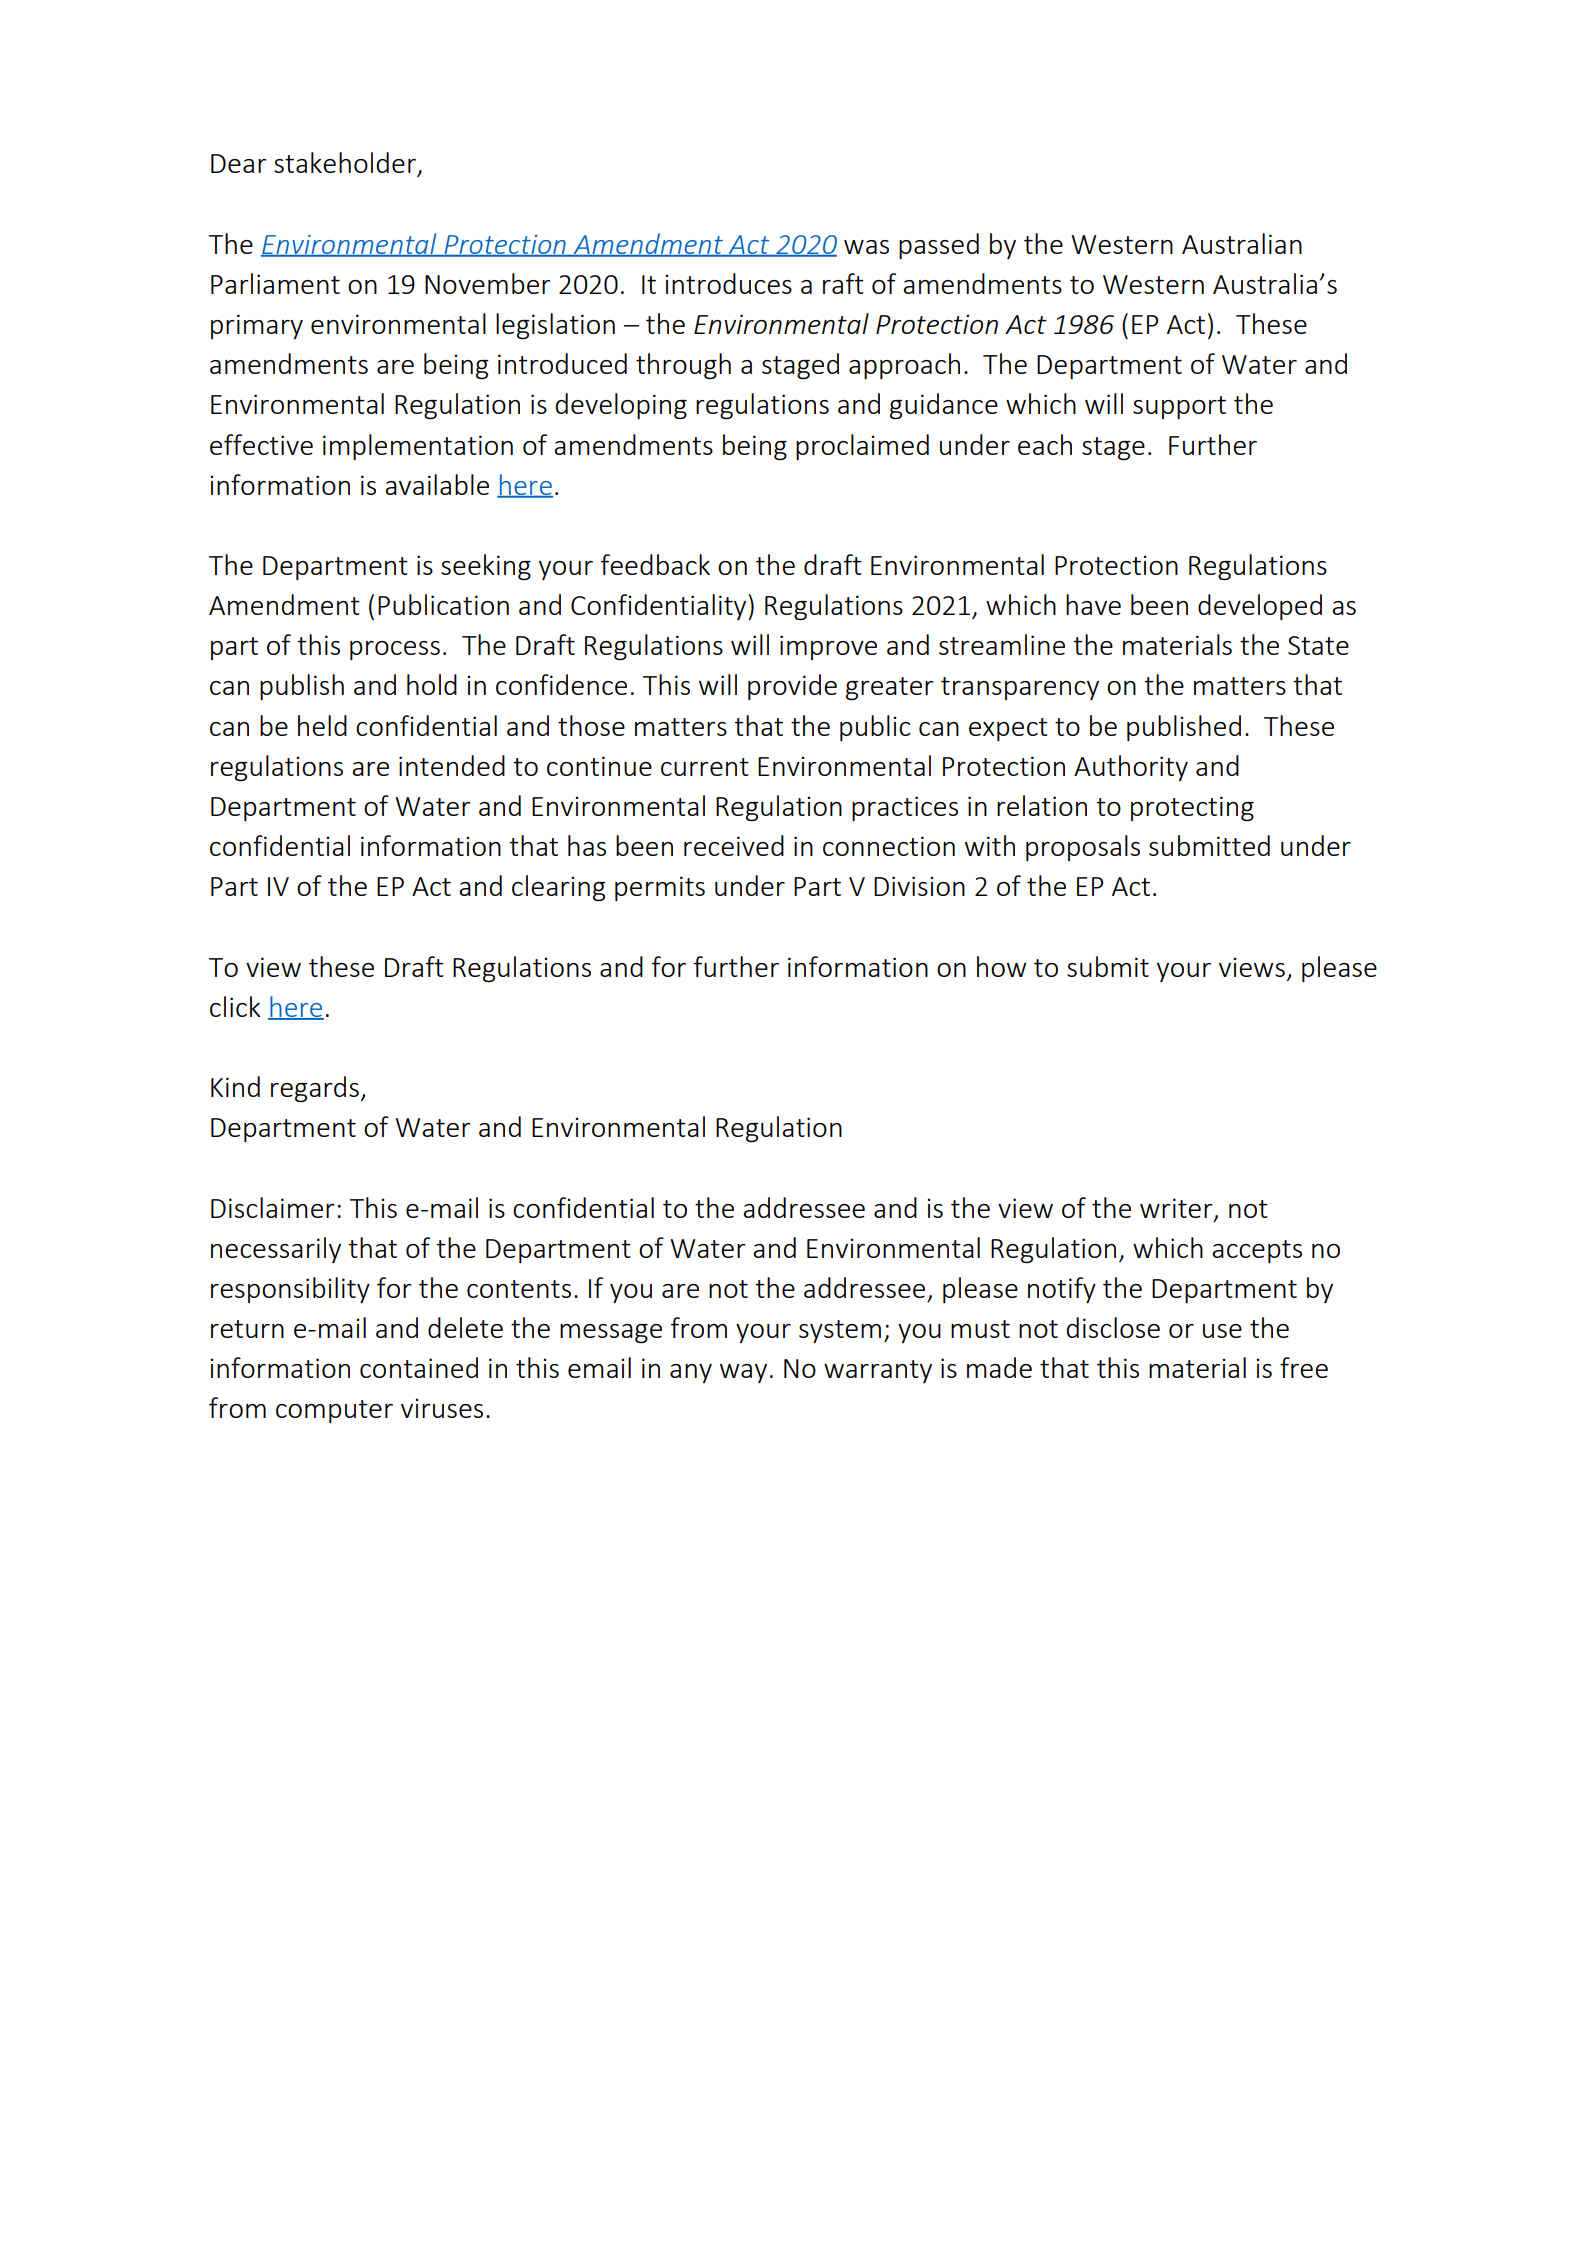 The image size is (1594, 2252). Describe the element at coordinates (239, 163) in the document. I see `Dear` at that location.
